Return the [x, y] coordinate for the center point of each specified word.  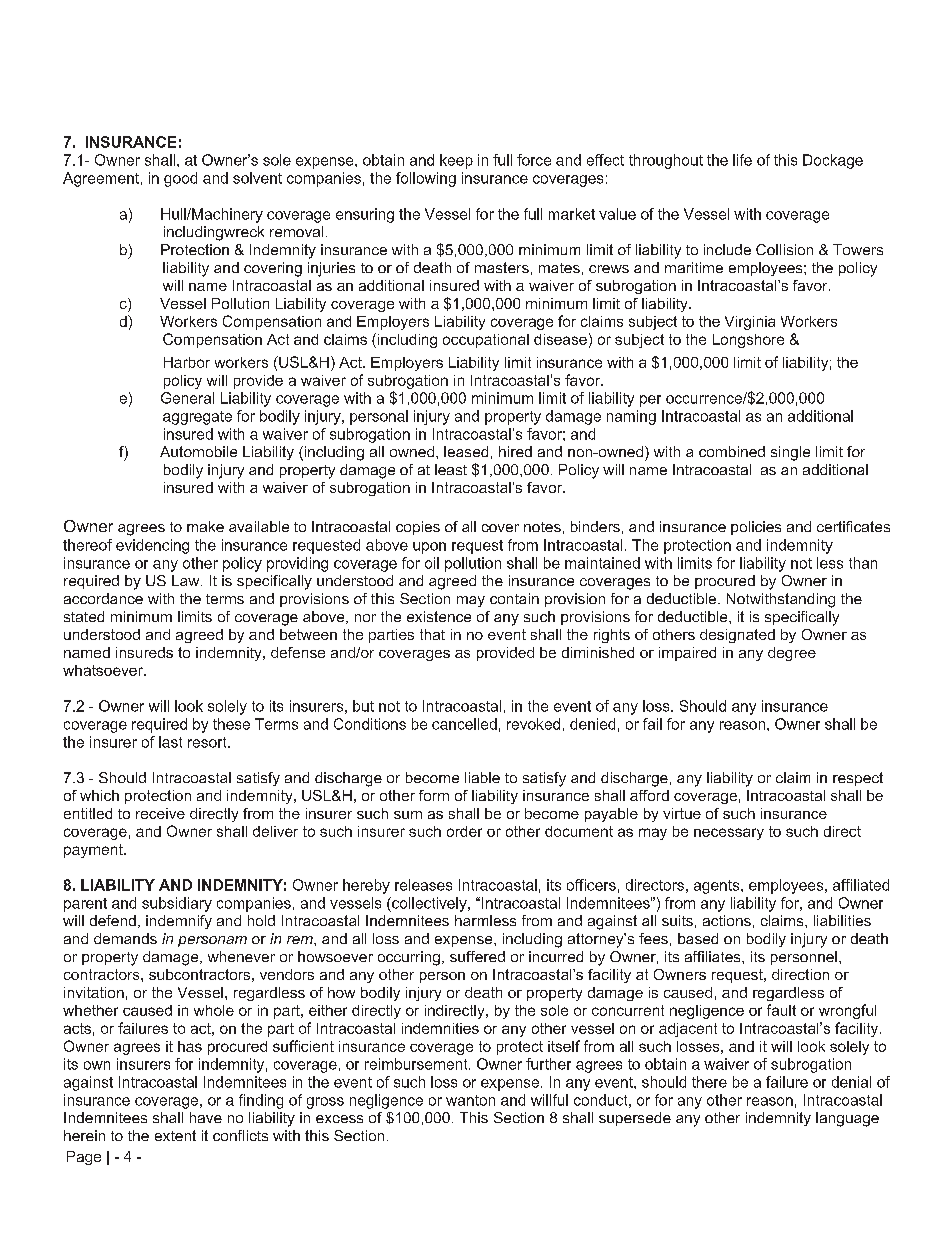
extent [175, 1135]
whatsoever [104, 670]
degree [792, 654]
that [432, 634]
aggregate [197, 418]
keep [456, 161]
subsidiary [177, 904]
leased [466, 451]
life [742, 160]
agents [718, 887]
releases [423, 885]
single [790, 453]
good [180, 179]
